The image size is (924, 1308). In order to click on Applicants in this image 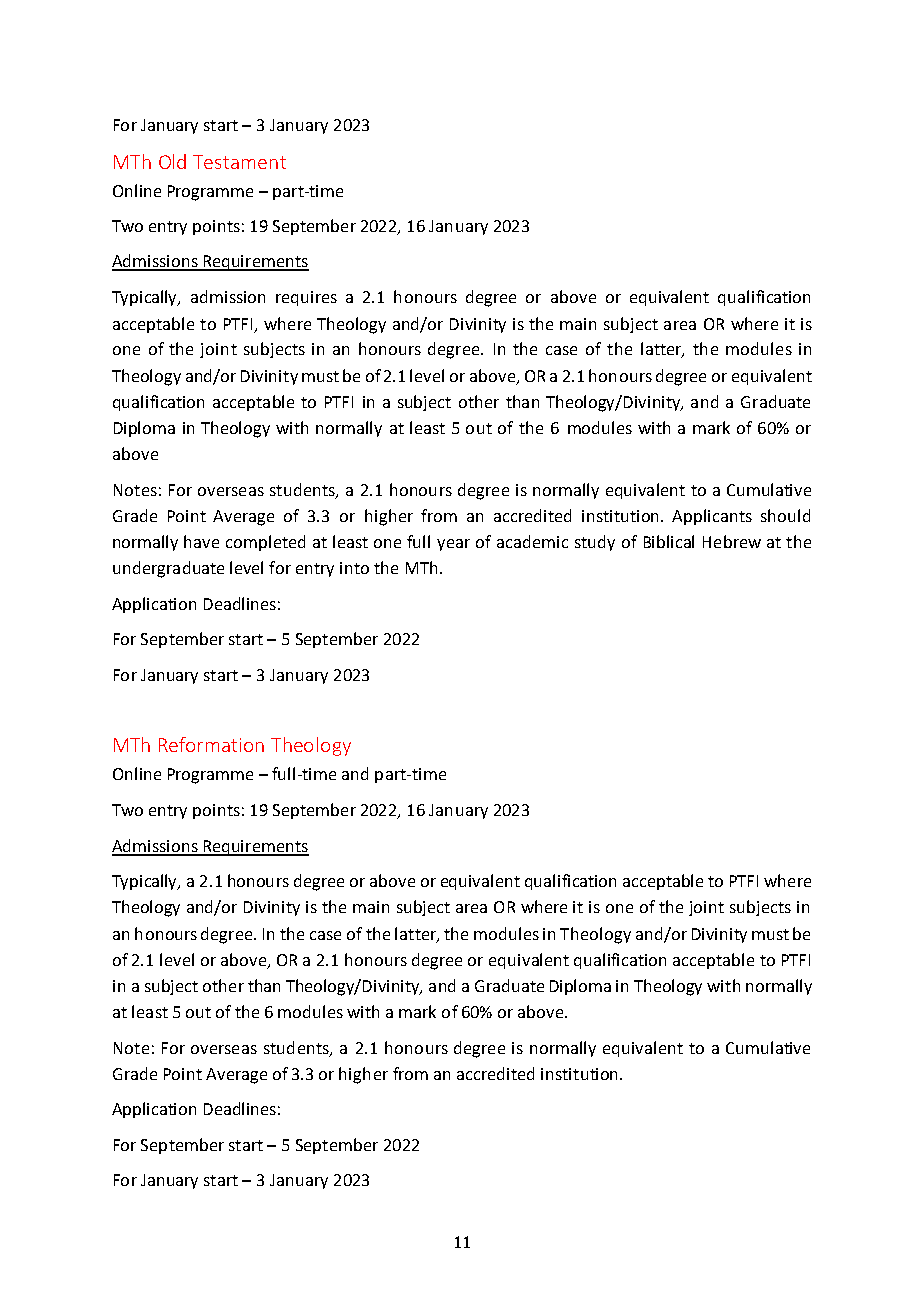, I will do `click(712, 517)`.
